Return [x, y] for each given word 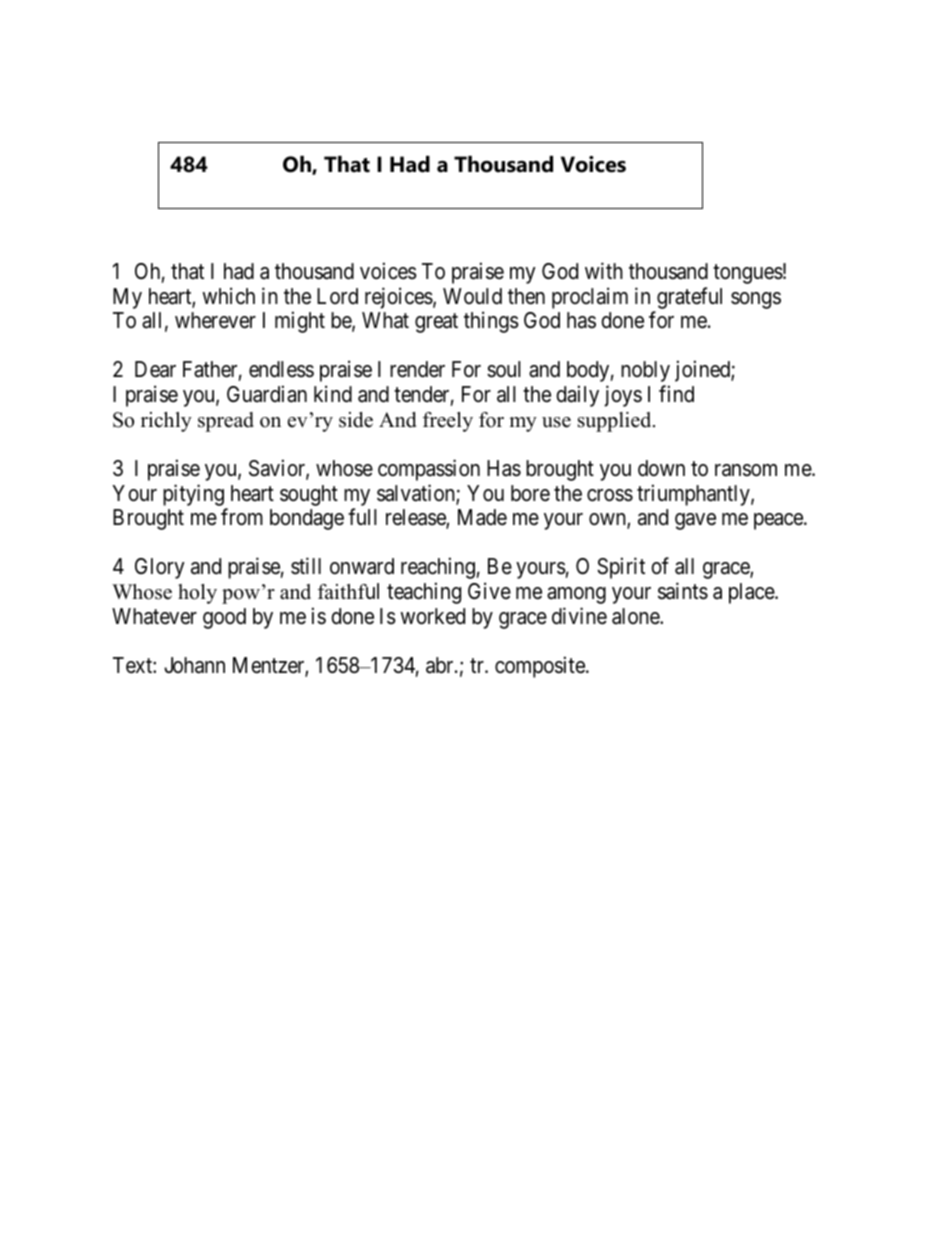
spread [226, 422]
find [676, 393]
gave [695, 521]
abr [441, 665]
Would [472, 296]
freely [448, 422]
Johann [194, 665]
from [242, 517]
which [228, 296]
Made [482, 517]
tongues [748, 274]
